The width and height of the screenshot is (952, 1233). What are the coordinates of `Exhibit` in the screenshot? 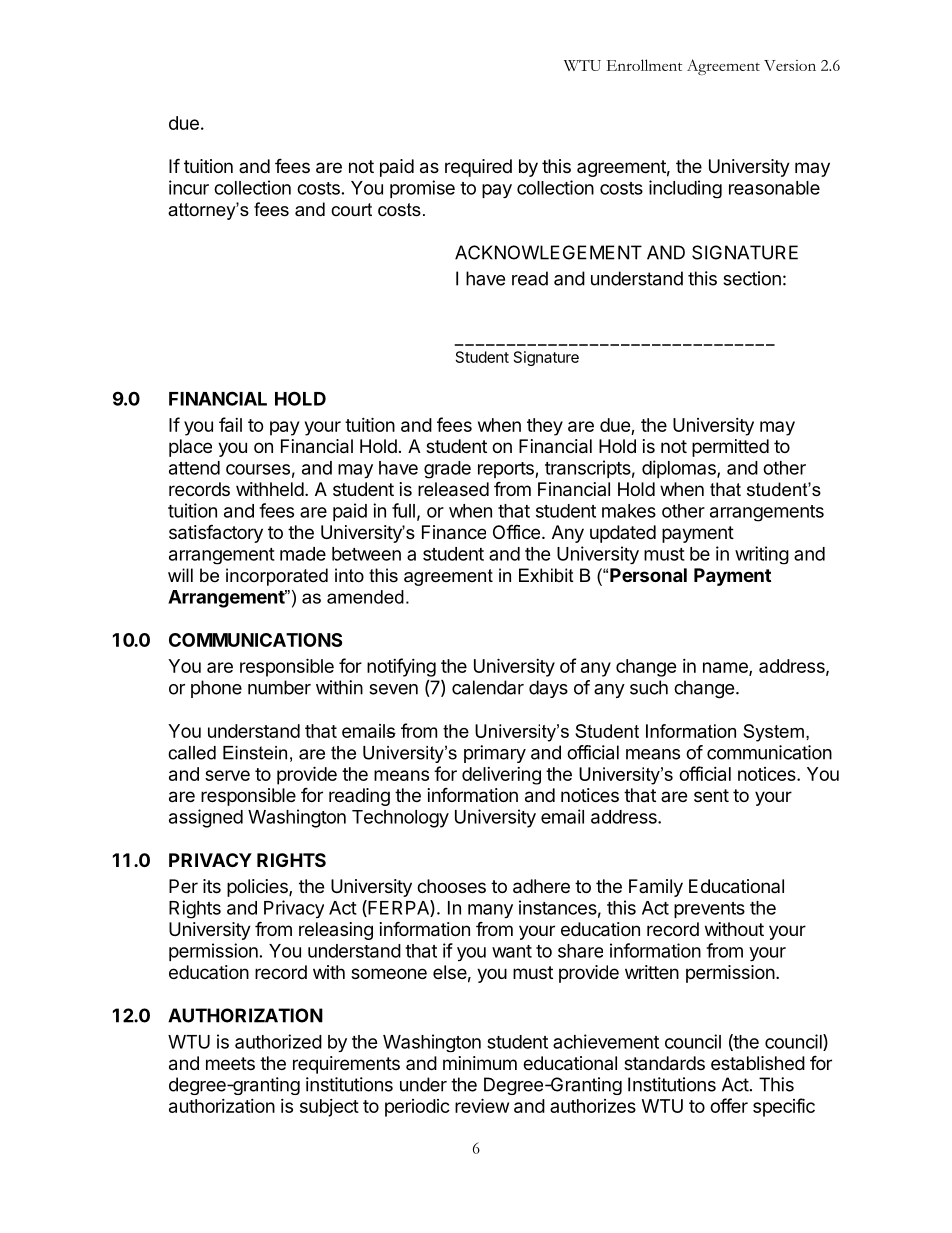 It's located at (546, 575).
